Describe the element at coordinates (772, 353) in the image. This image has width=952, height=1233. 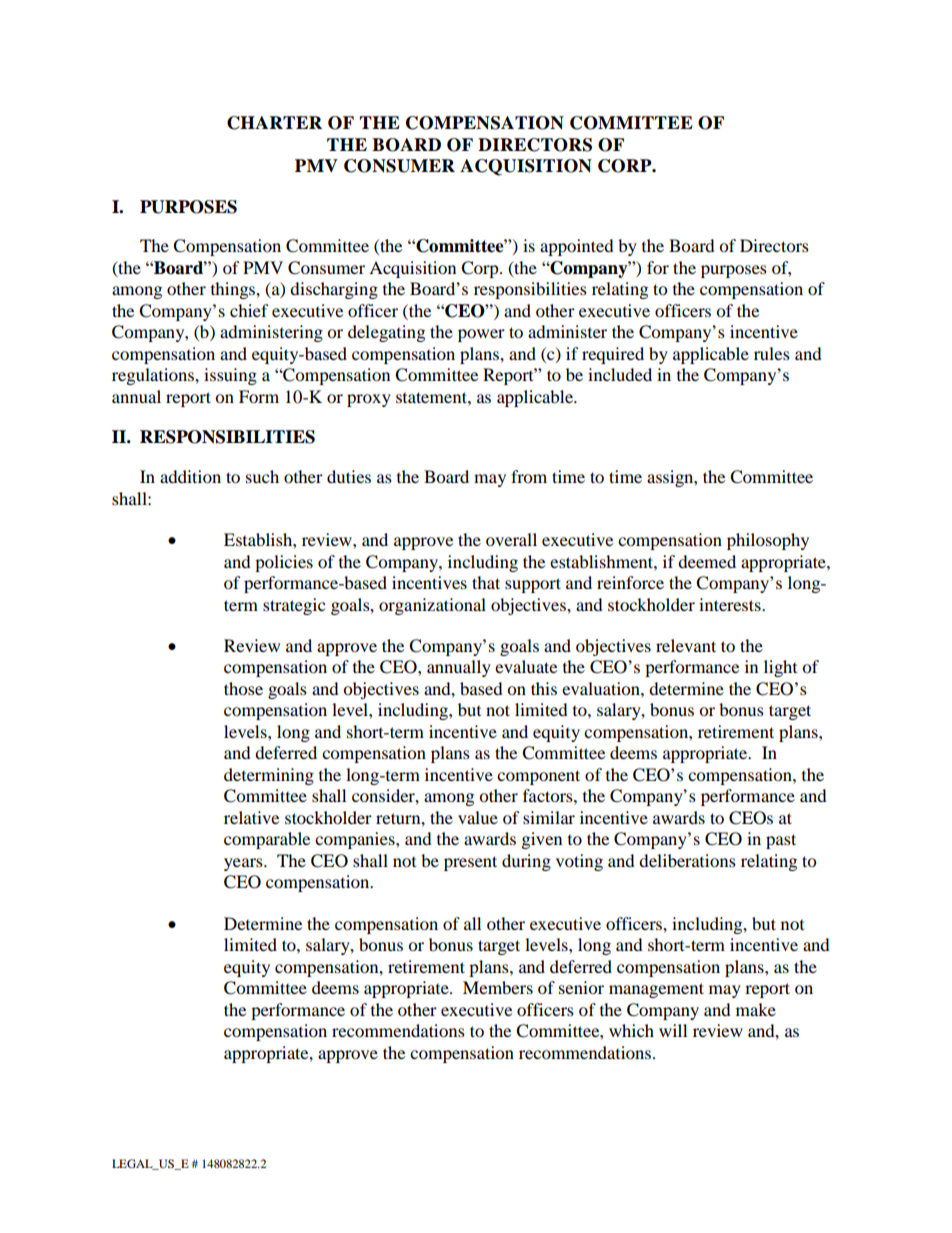
I see `rules` at that location.
